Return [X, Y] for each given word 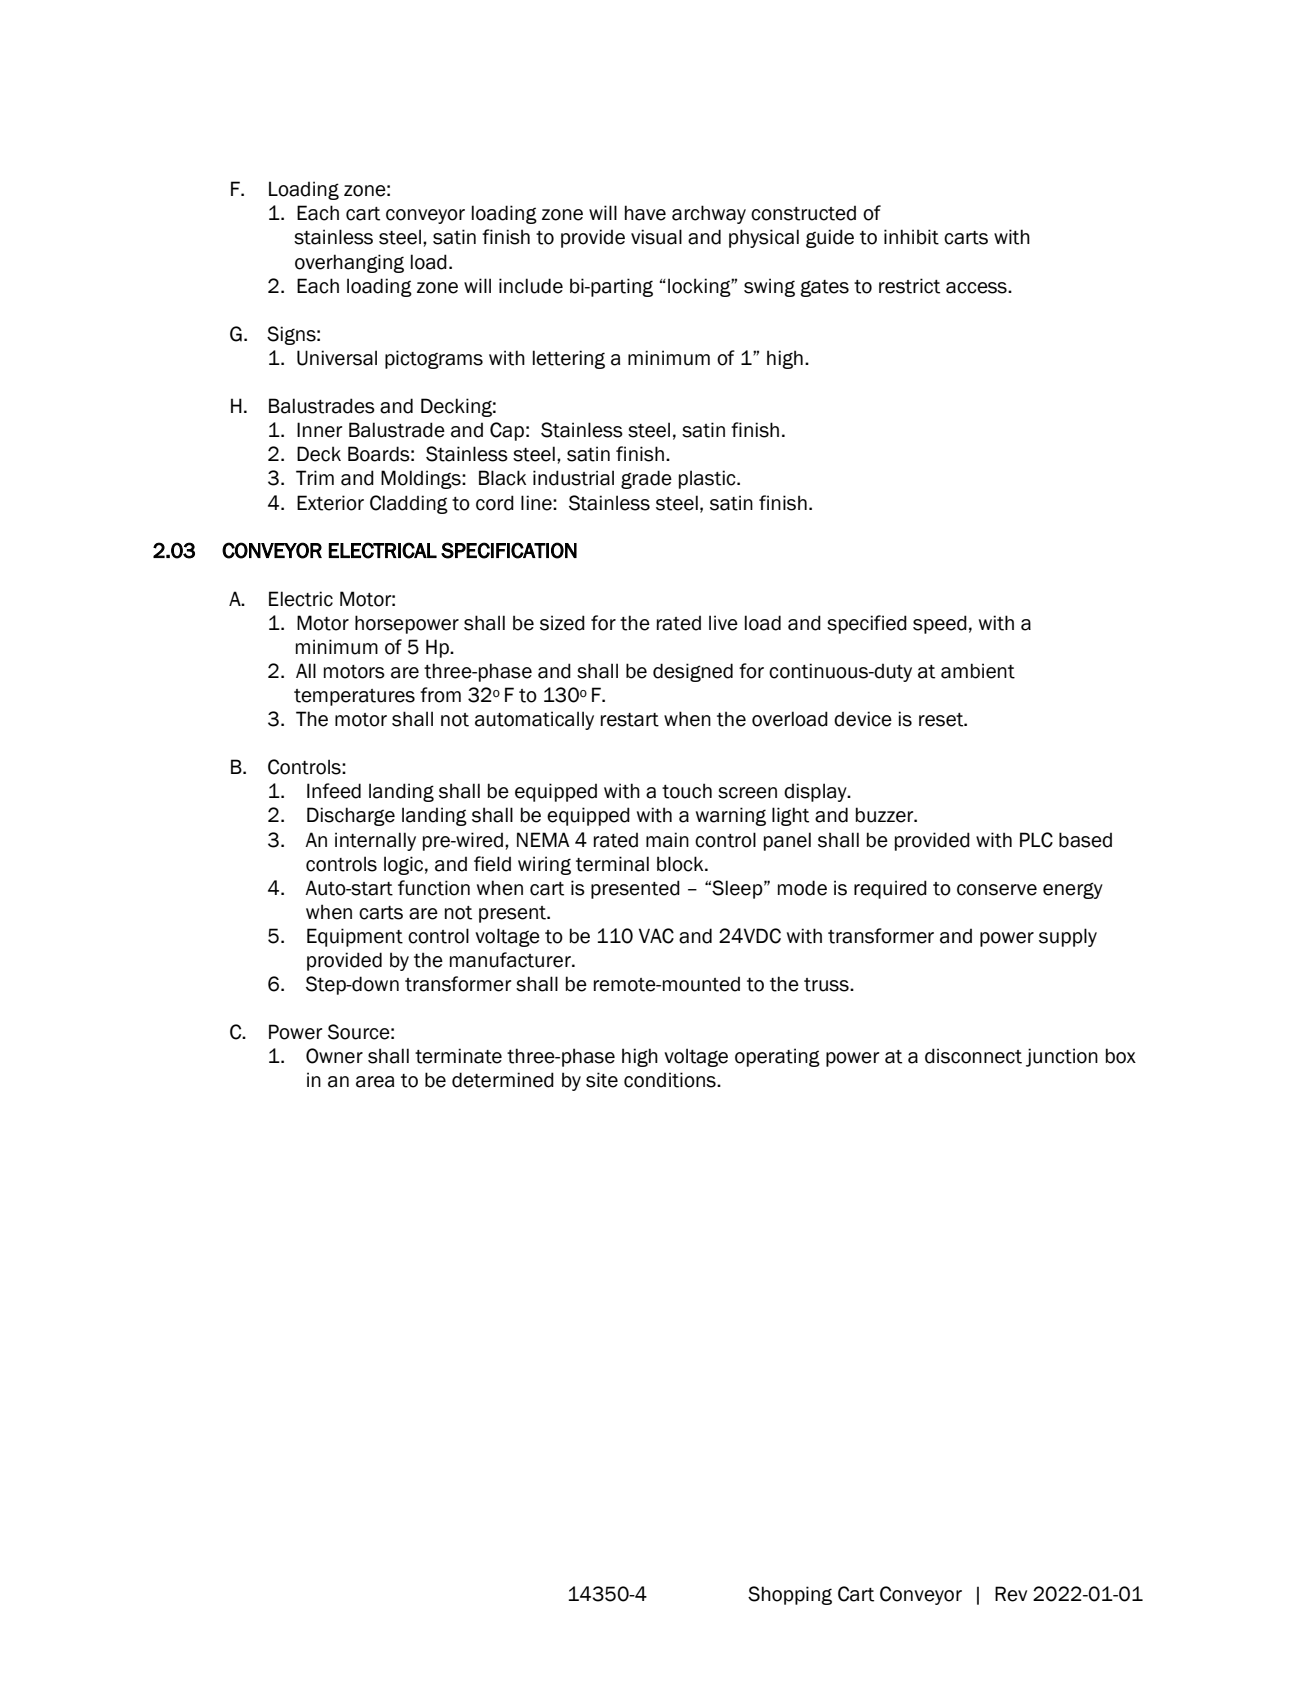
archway [709, 214]
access [977, 288]
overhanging [349, 263]
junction [1062, 1057]
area [375, 1082]
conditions [671, 1080]
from [440, 695]
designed [693, 672]
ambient [978, 671]
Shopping [790, 1595]
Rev [1011, 1594]
